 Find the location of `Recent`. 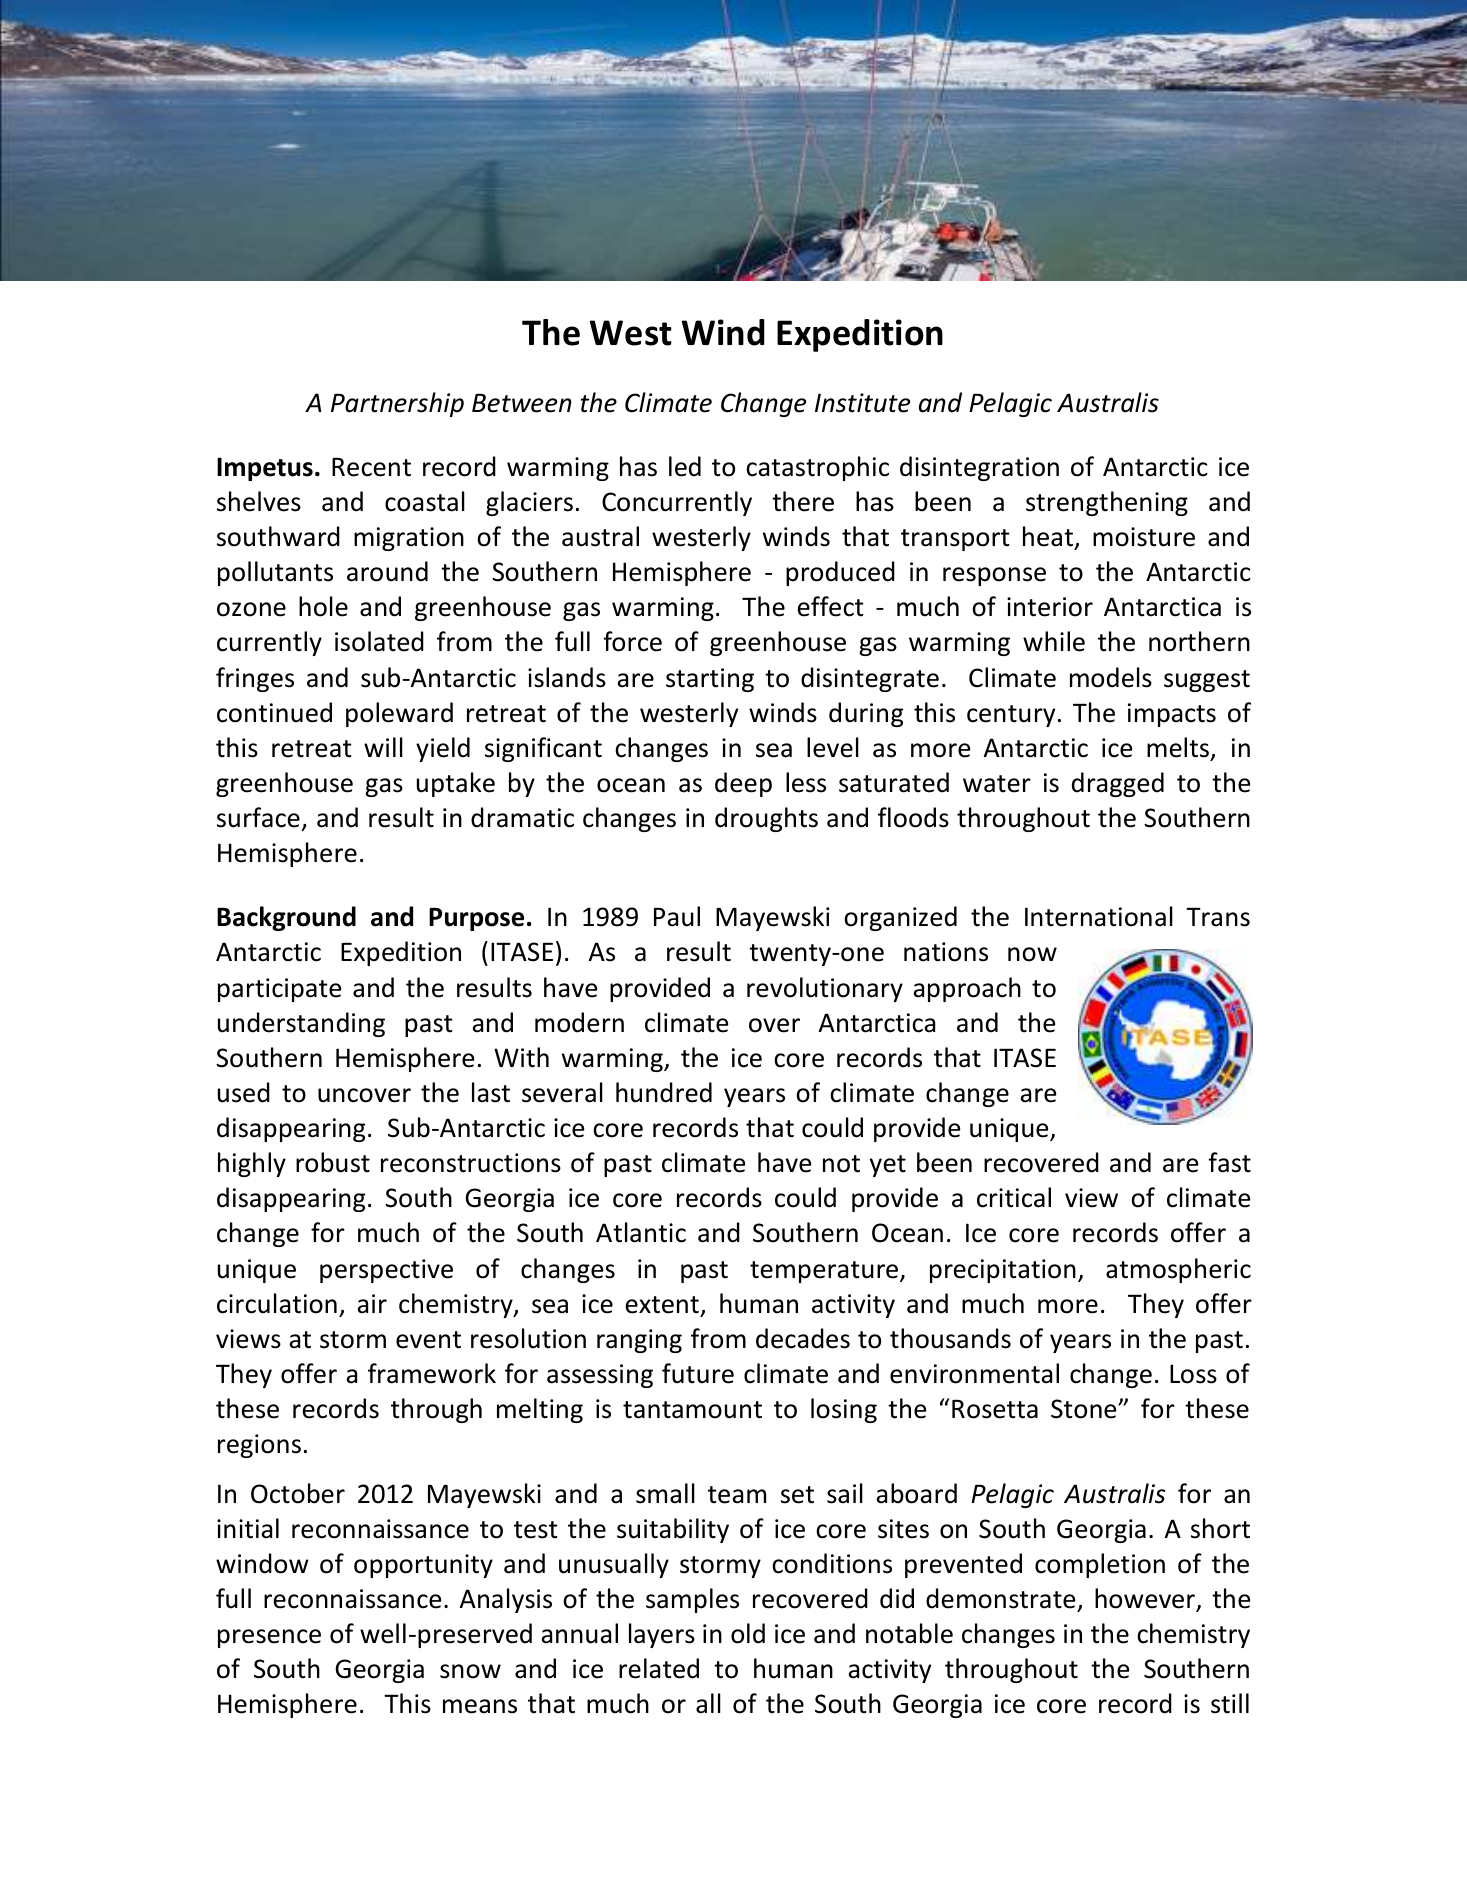

Recent is located at coordinates (371, 467).
